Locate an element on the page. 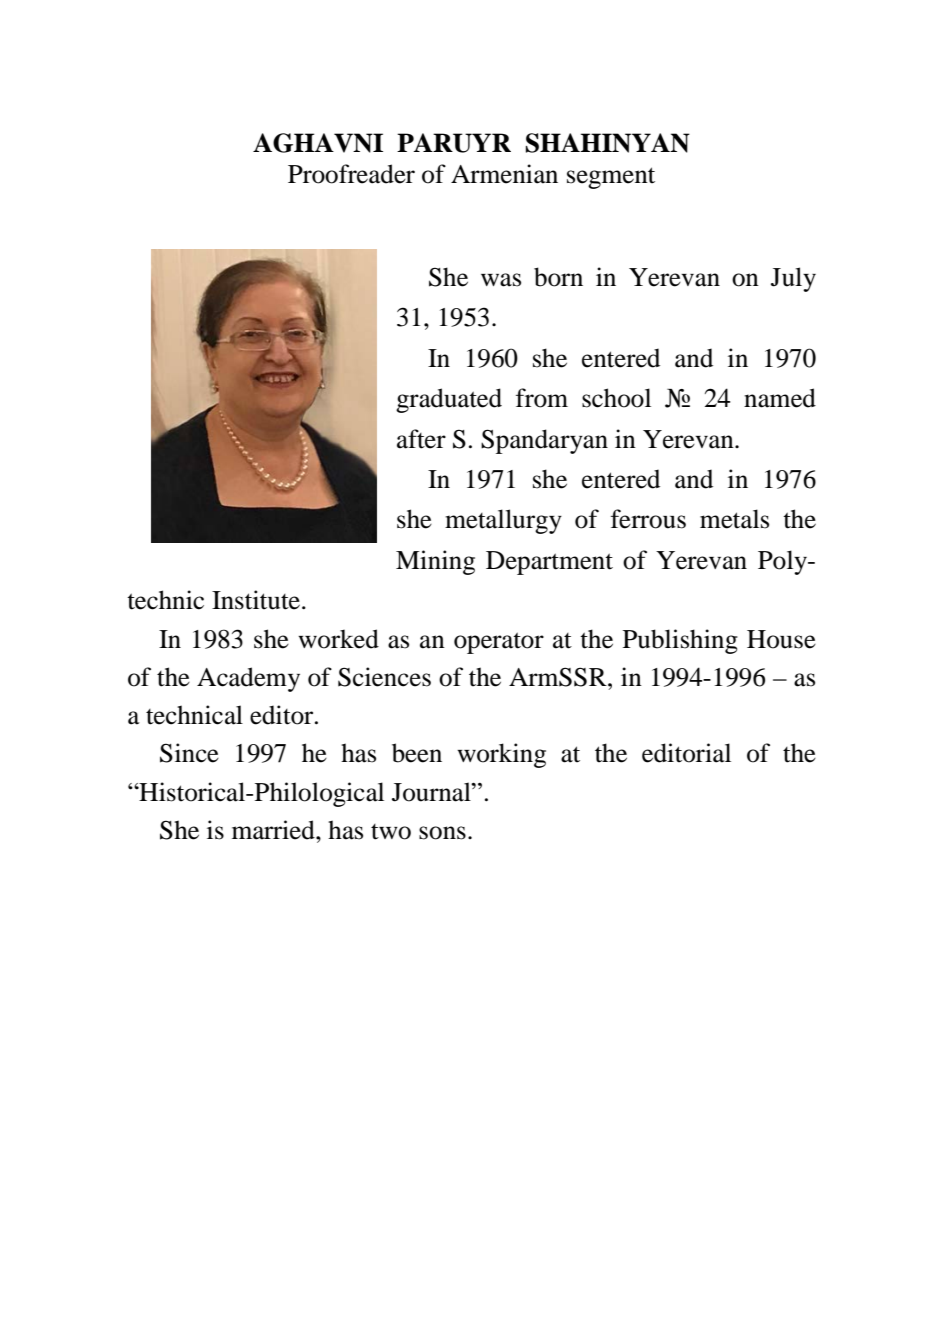 This page has width=944, height=1339. segment is located at coordinates (611, 178).
